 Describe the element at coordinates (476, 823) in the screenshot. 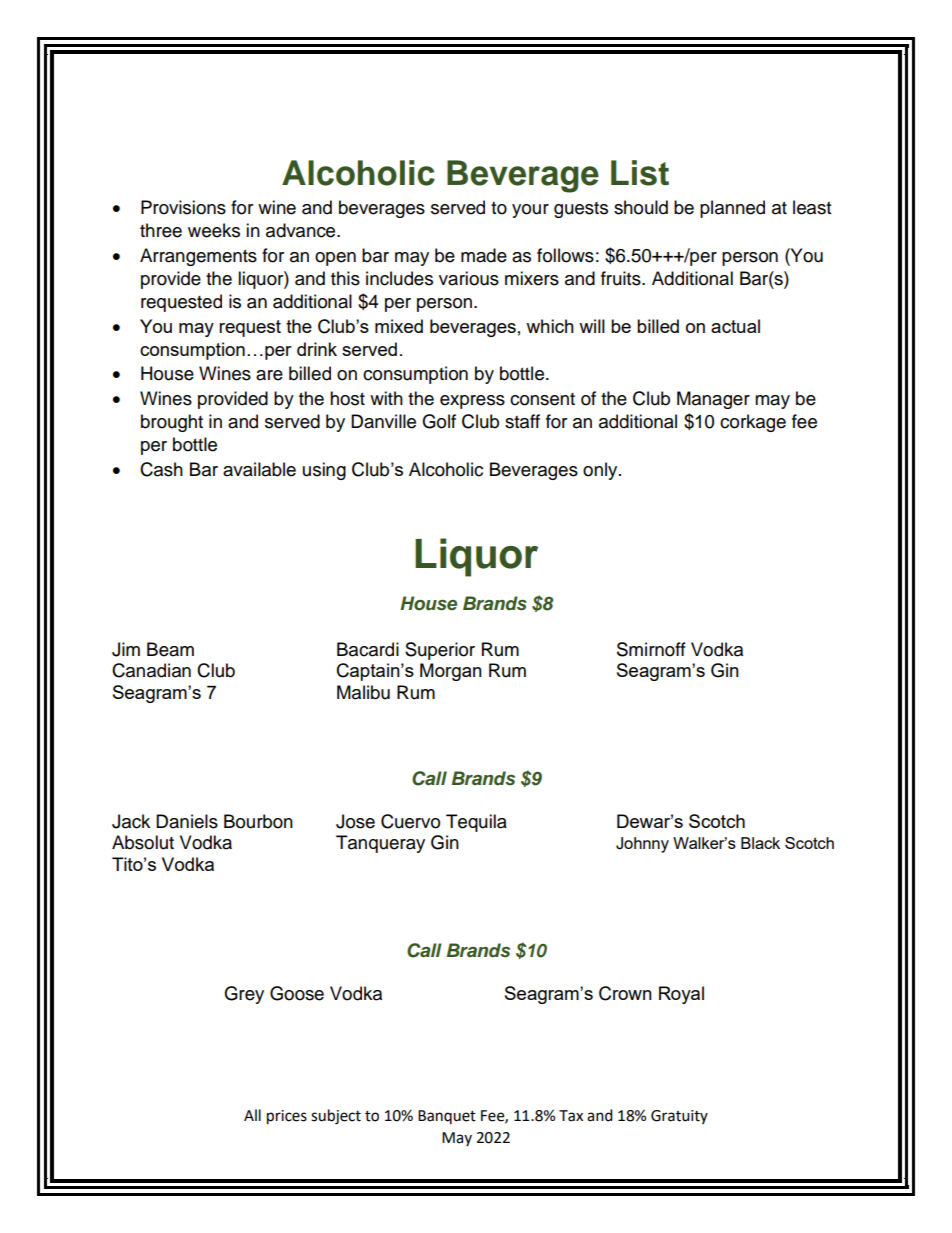

I see `Tequila` at that location.
